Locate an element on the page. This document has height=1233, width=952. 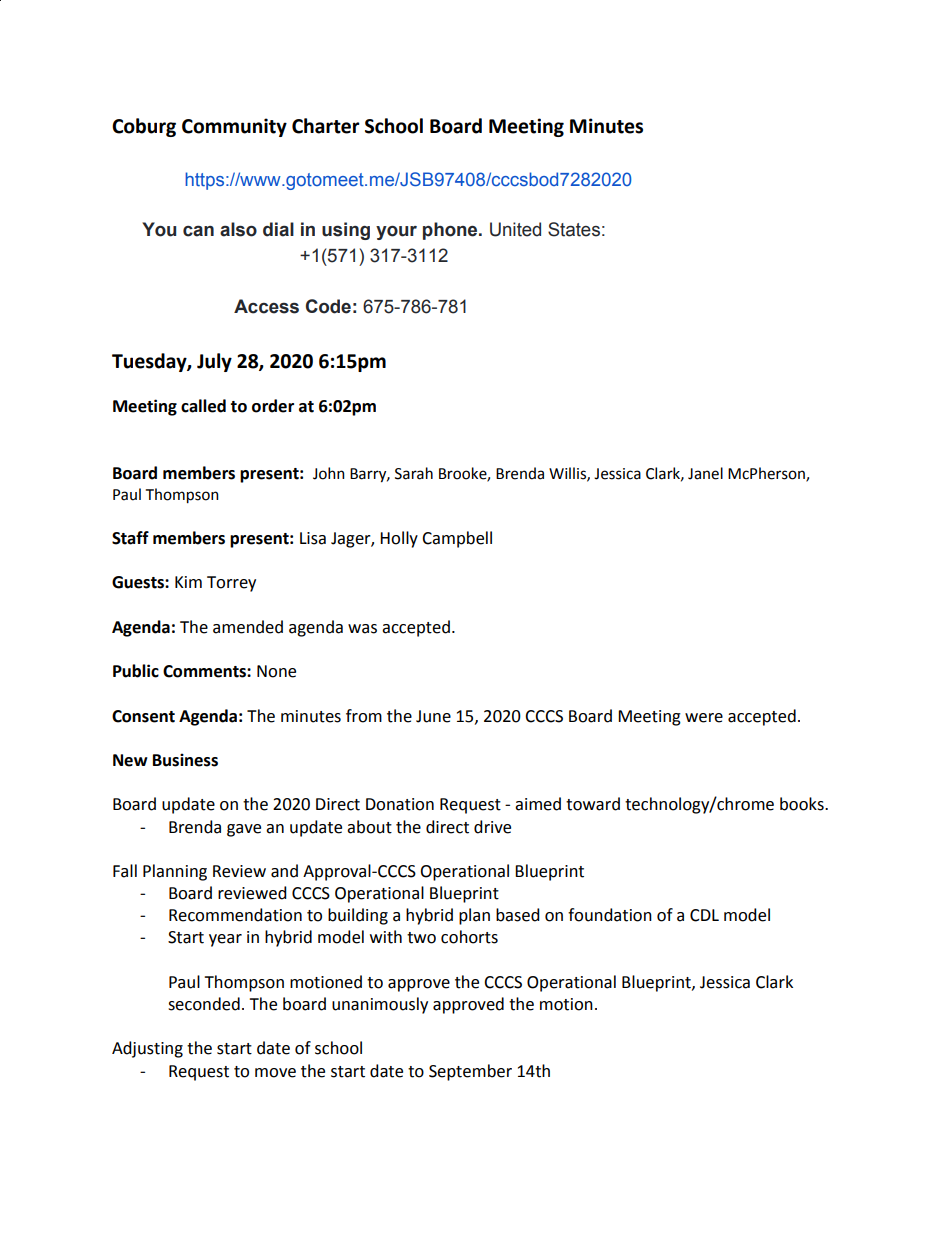
States is located at coordinates (574, 229).
